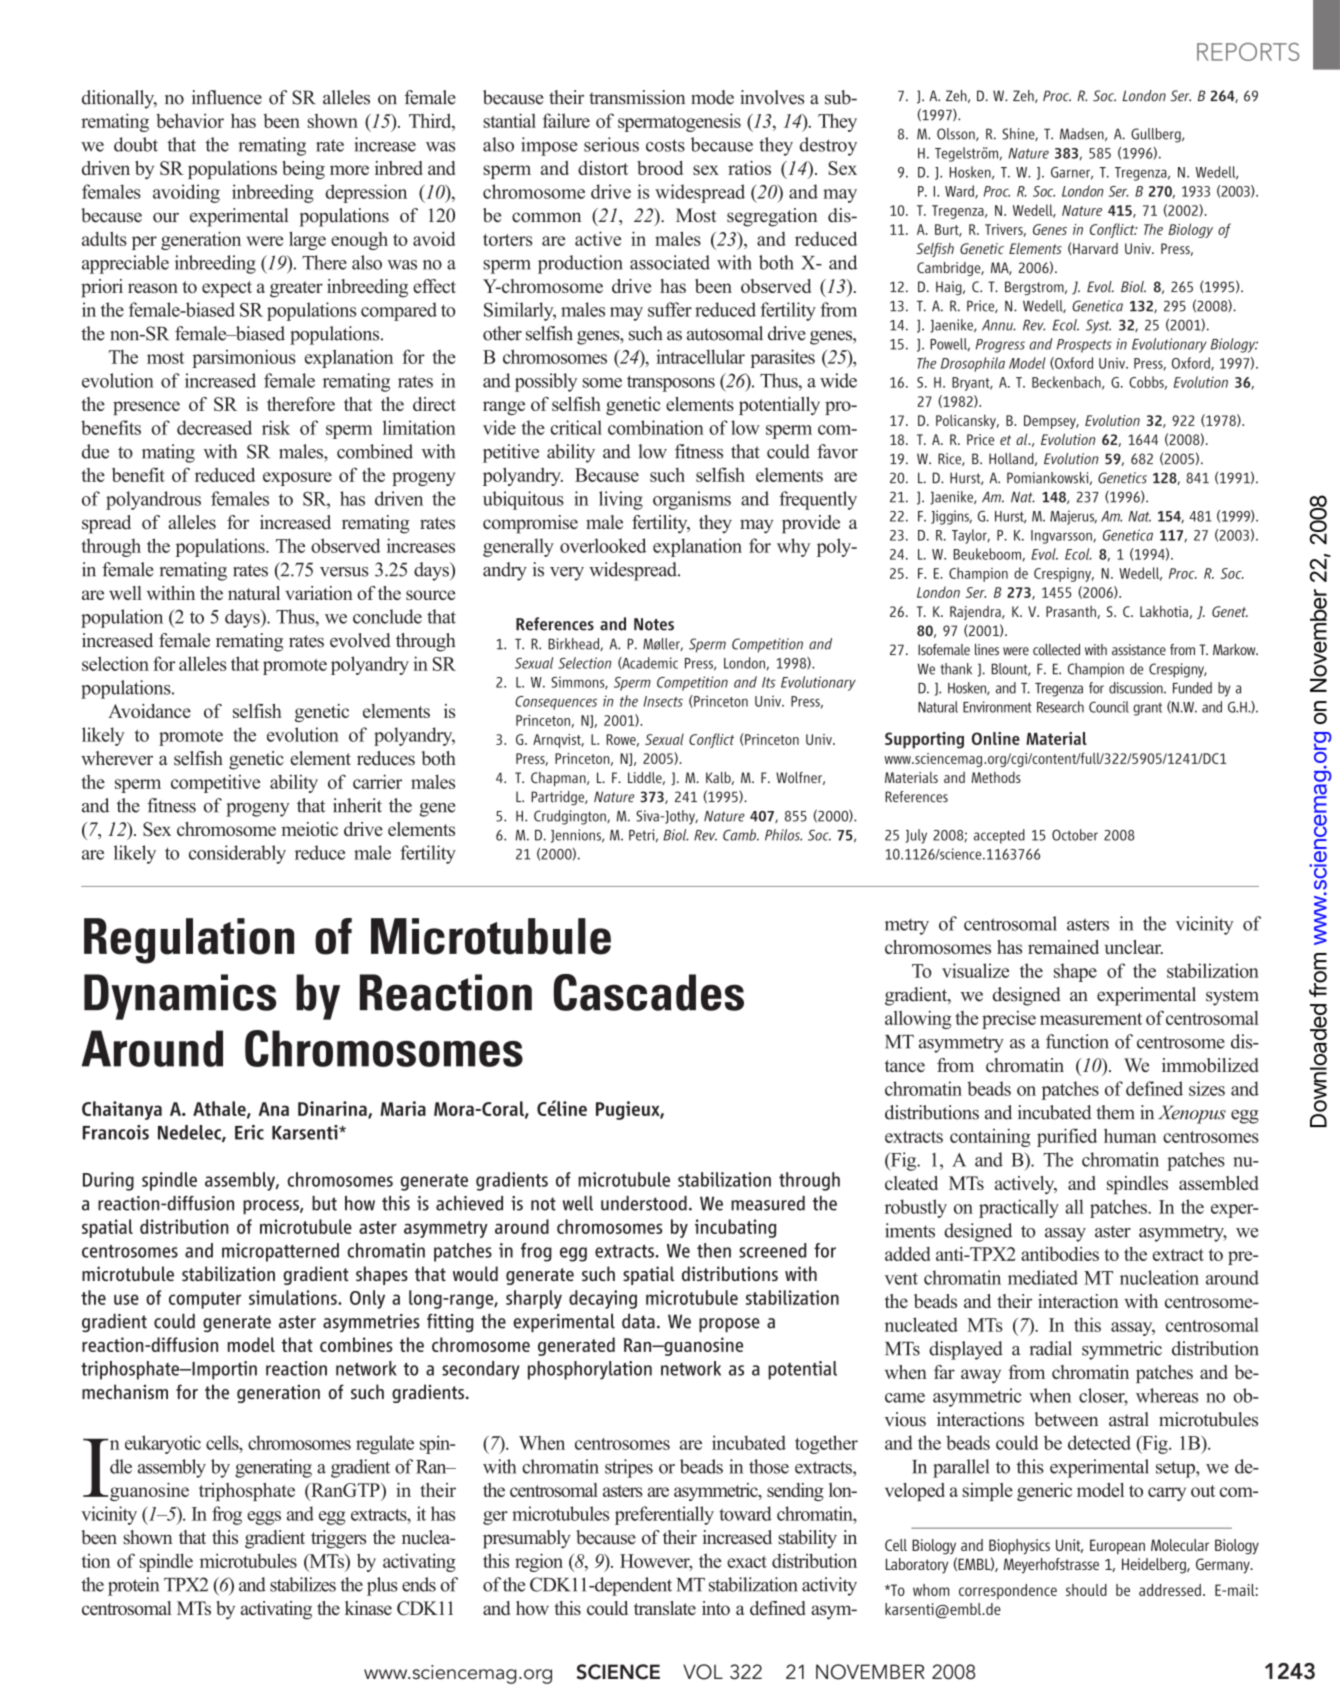  Describe the element at coordinates (1072, 173) in the screenshot. I see `Garner` at that location.
